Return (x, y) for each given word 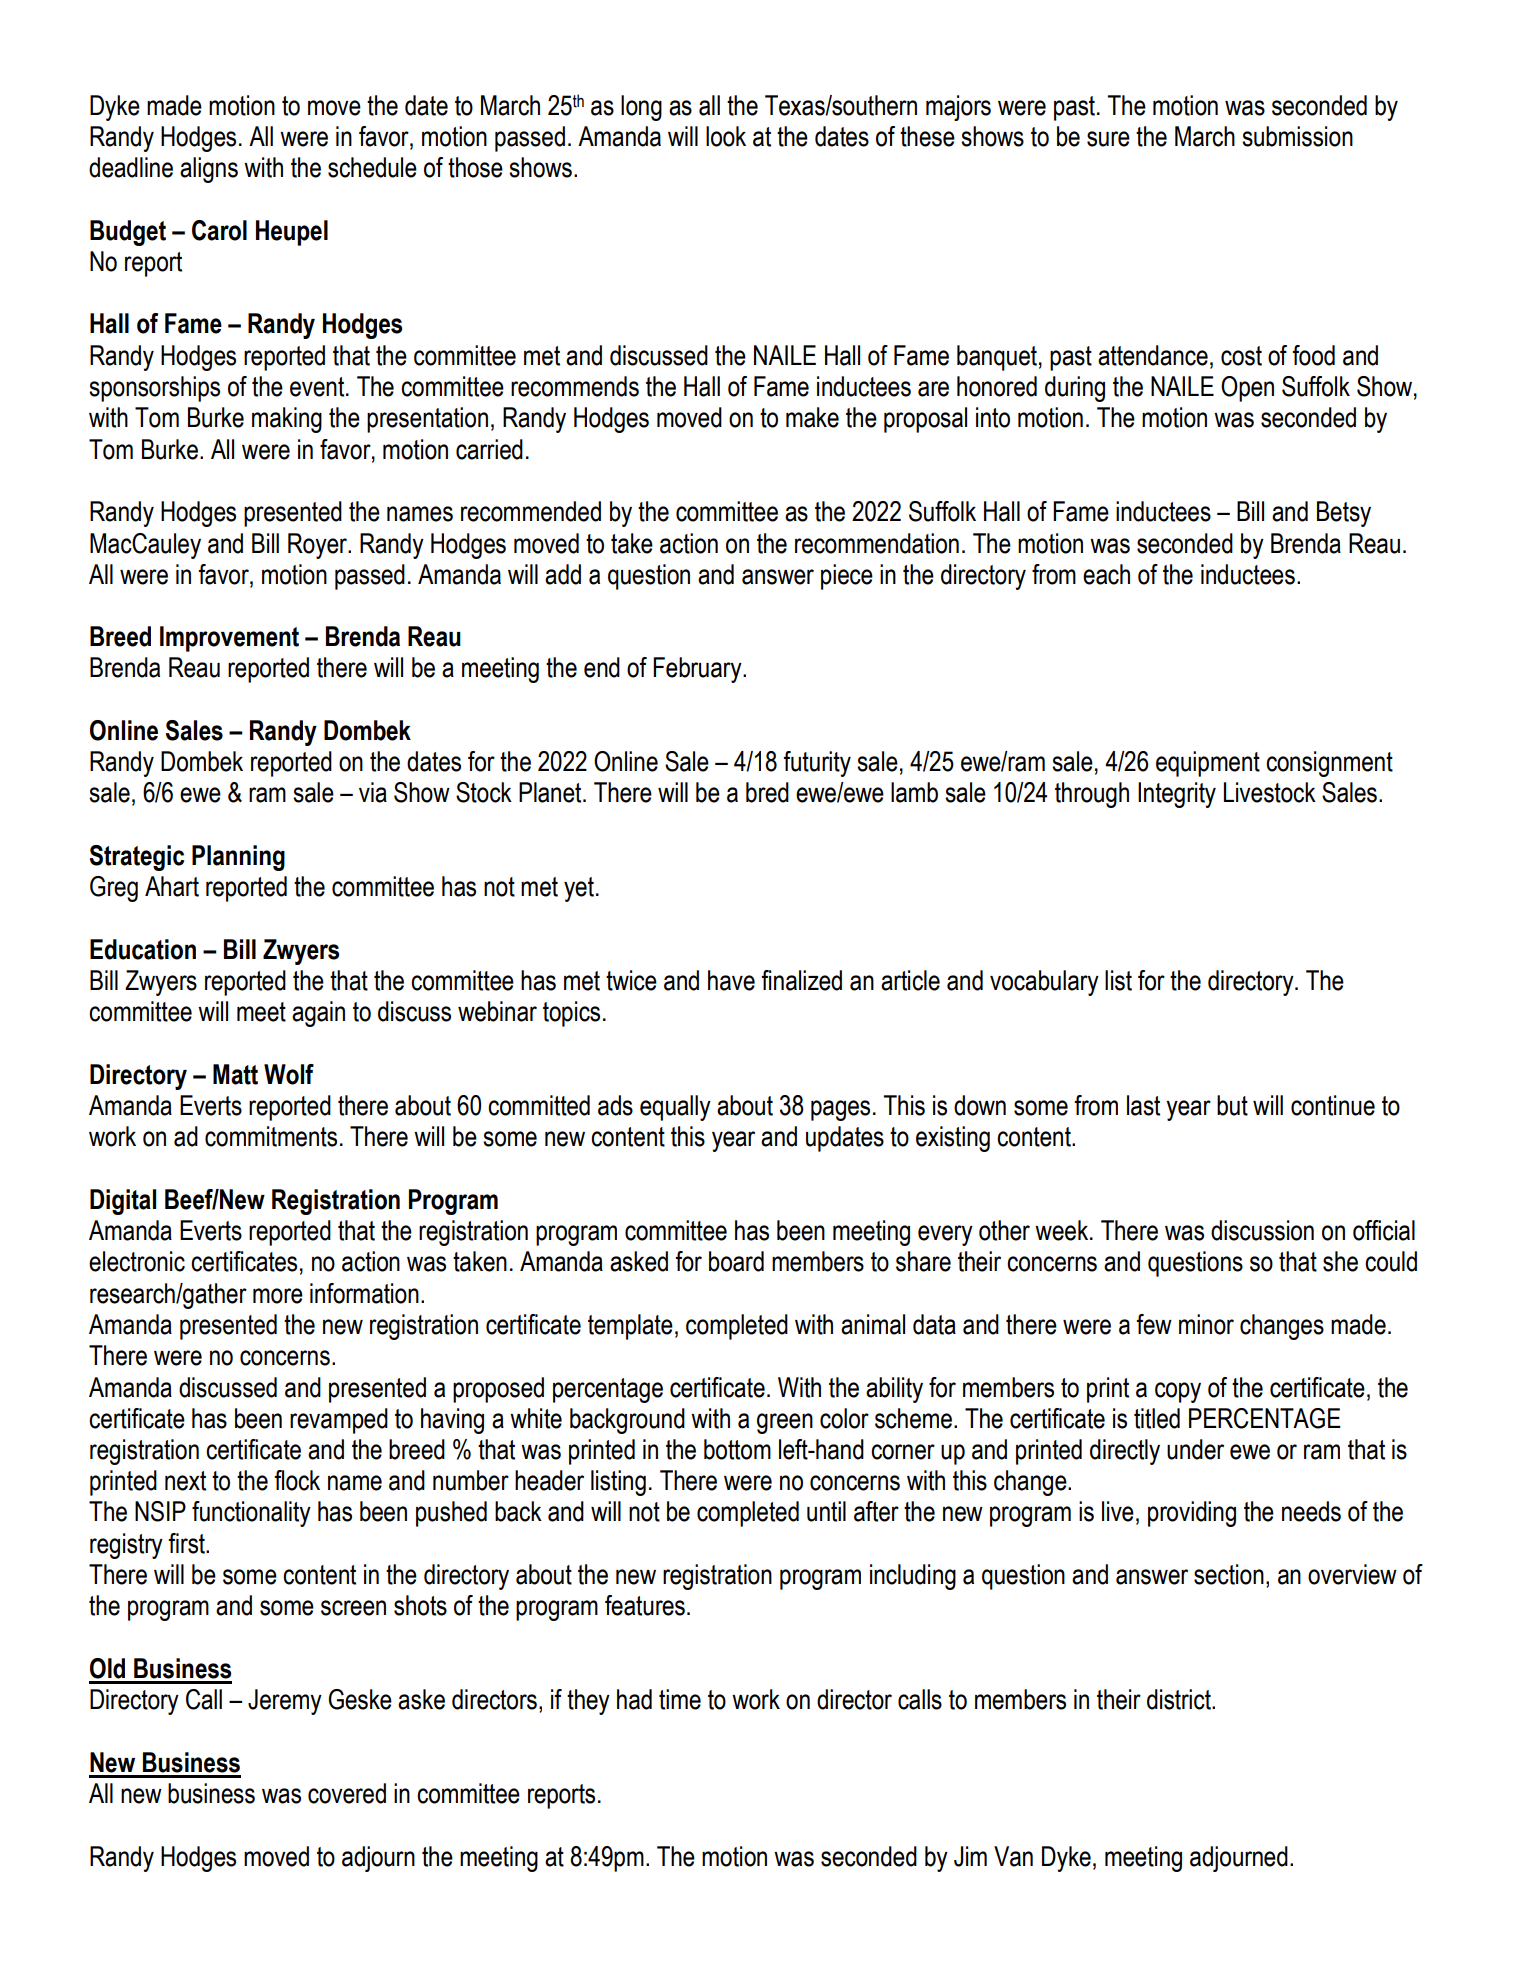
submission (1297, 136)
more (278, 1296)
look (726, 136)
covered (347, 1793)
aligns (209, 170)
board (736, 1261)
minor (1206, 1324)
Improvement (229, 639)
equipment (1208, 764)
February (698, 670)
